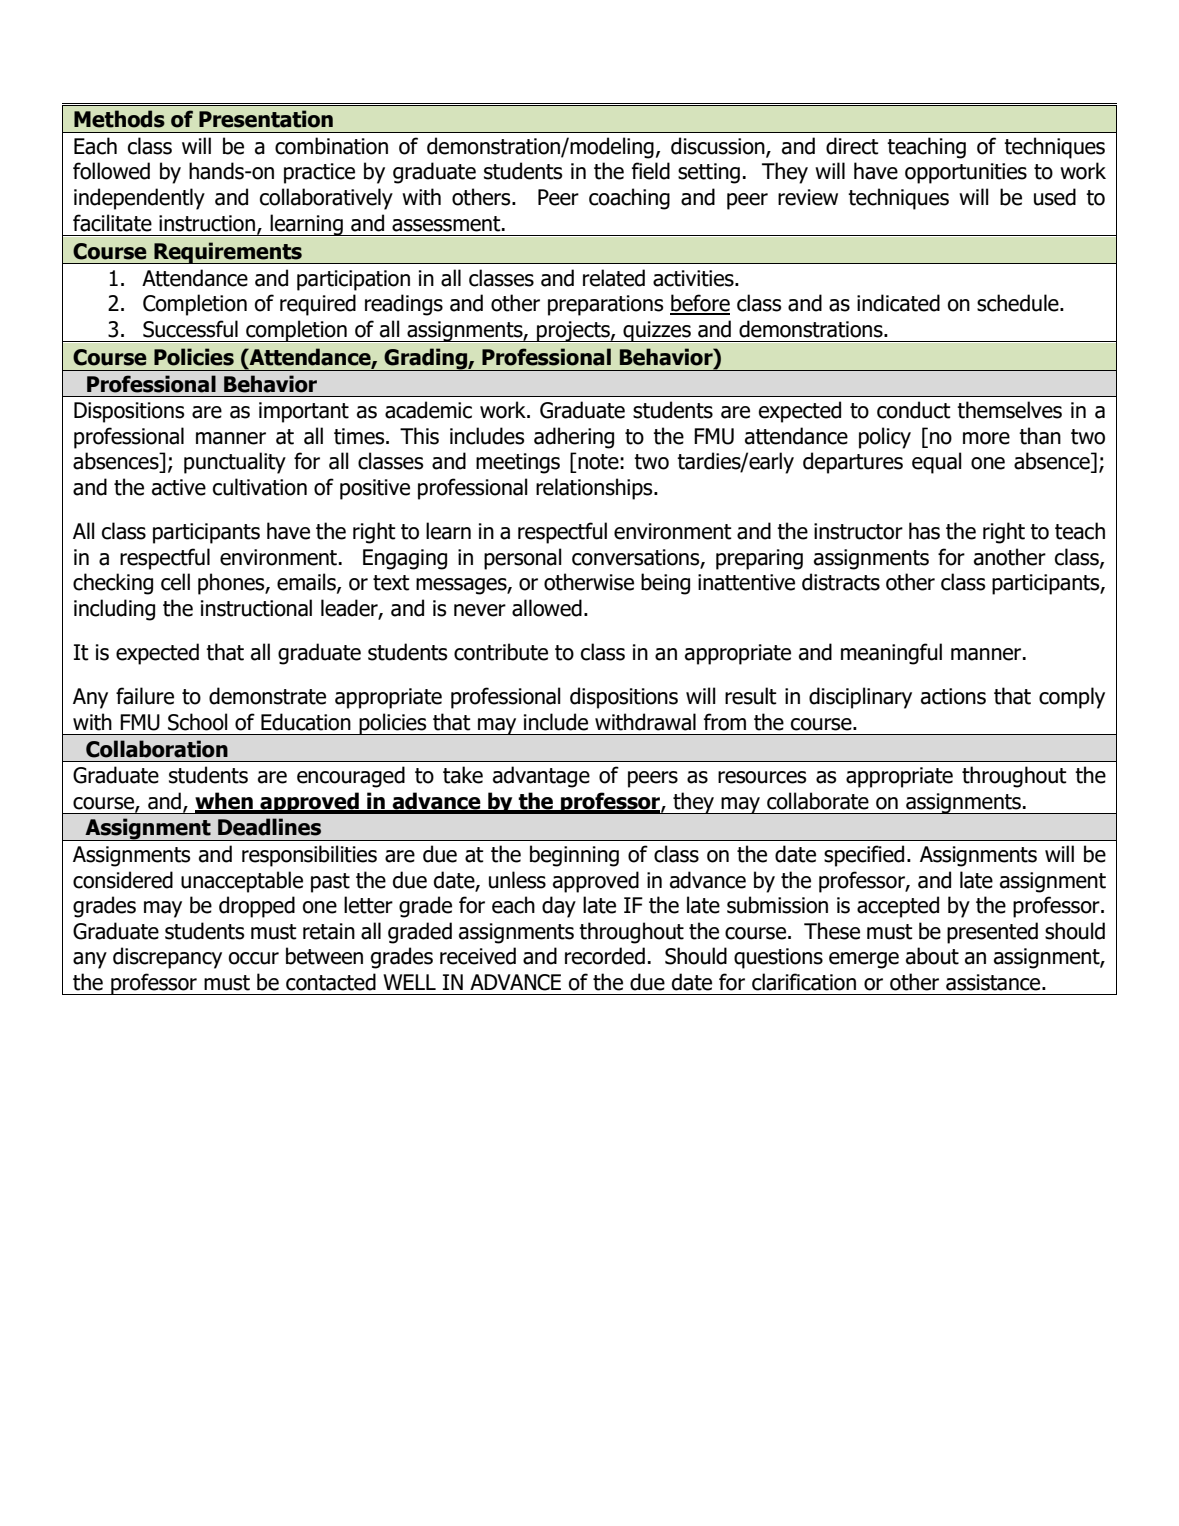  What do you see at coordinates (267, 696) in the page?
I see `demonstrate` at bounding box center [267, 696].
